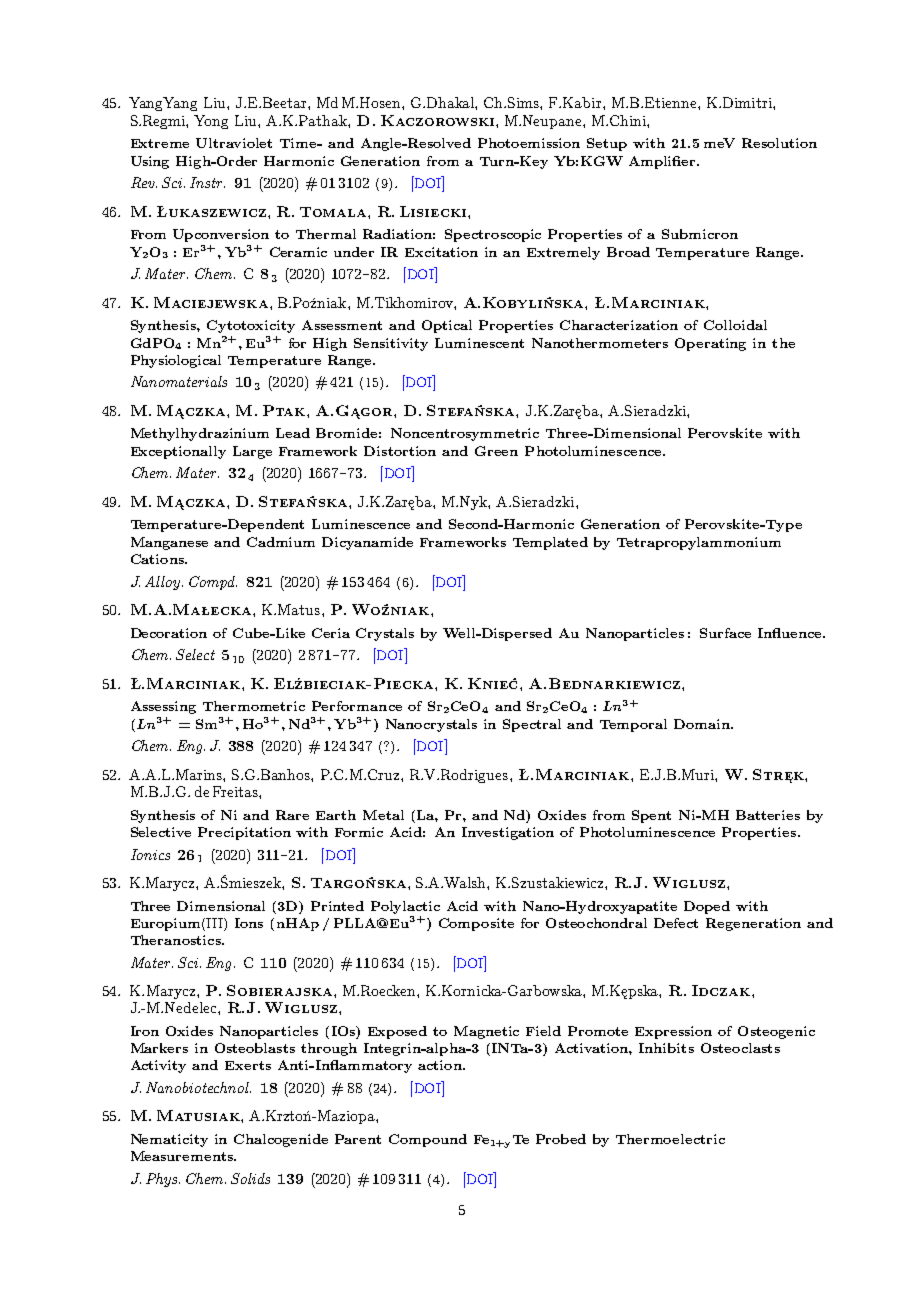  Describe the element at coordinates (428, 1140) in the image. I see `Compound` at that location.
